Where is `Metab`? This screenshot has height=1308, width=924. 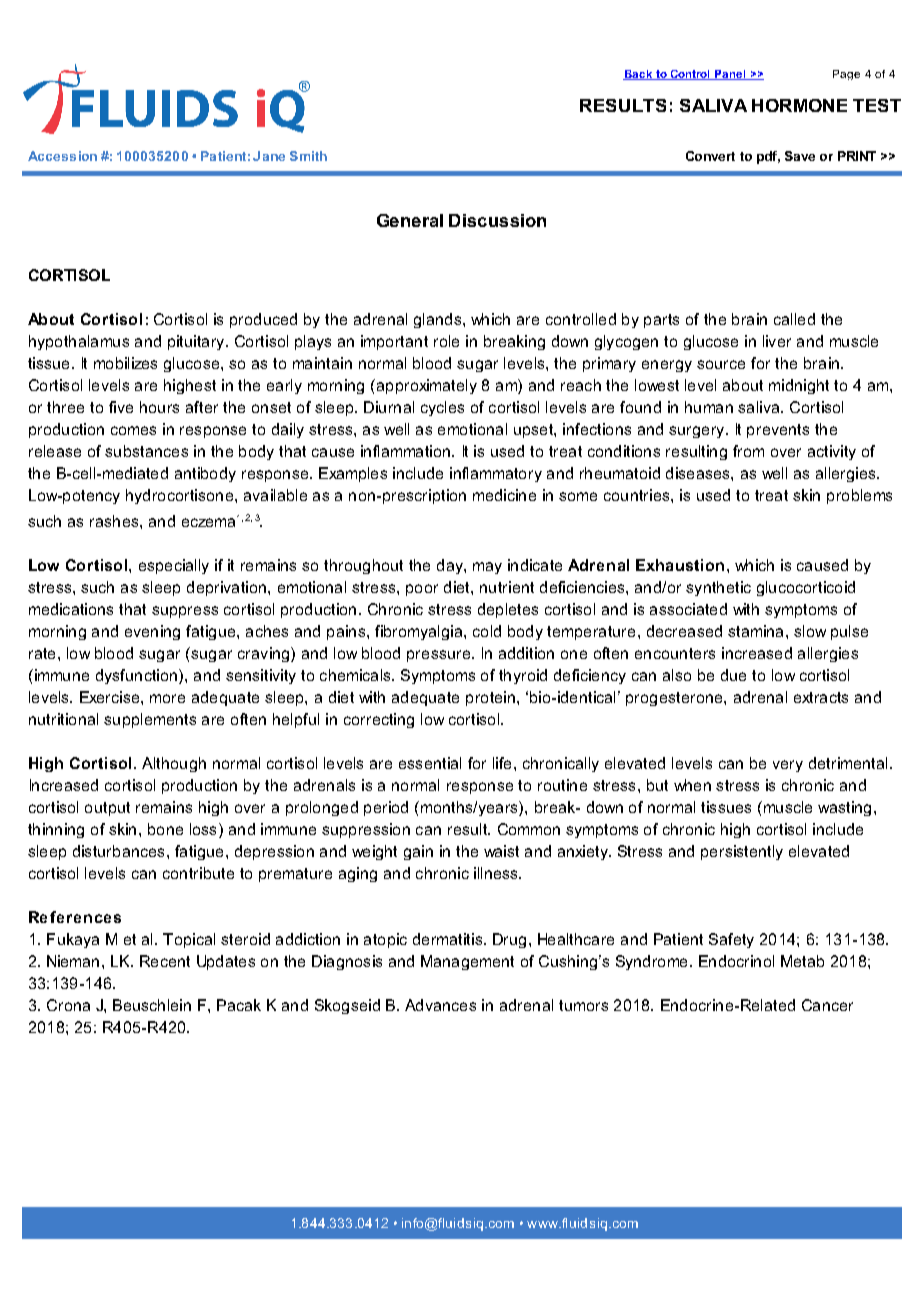 Metab is located at coordinates (802, 961).
